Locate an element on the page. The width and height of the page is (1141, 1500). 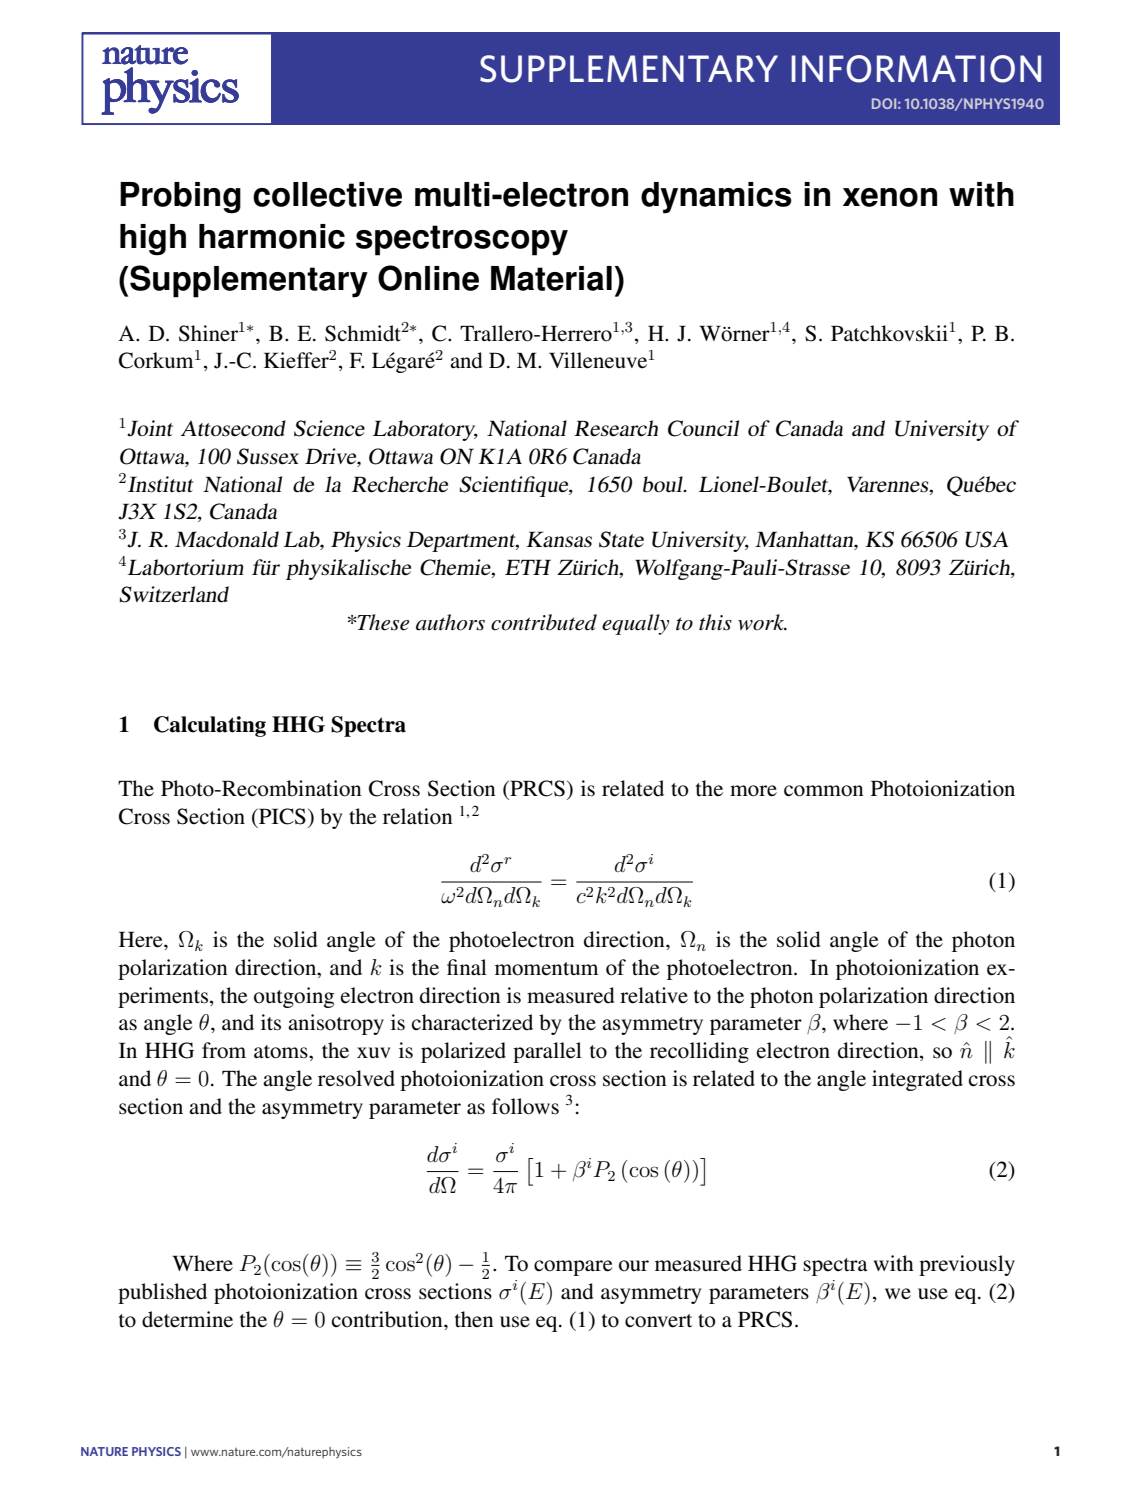
Kansas is located at coordinates (559, 539).
